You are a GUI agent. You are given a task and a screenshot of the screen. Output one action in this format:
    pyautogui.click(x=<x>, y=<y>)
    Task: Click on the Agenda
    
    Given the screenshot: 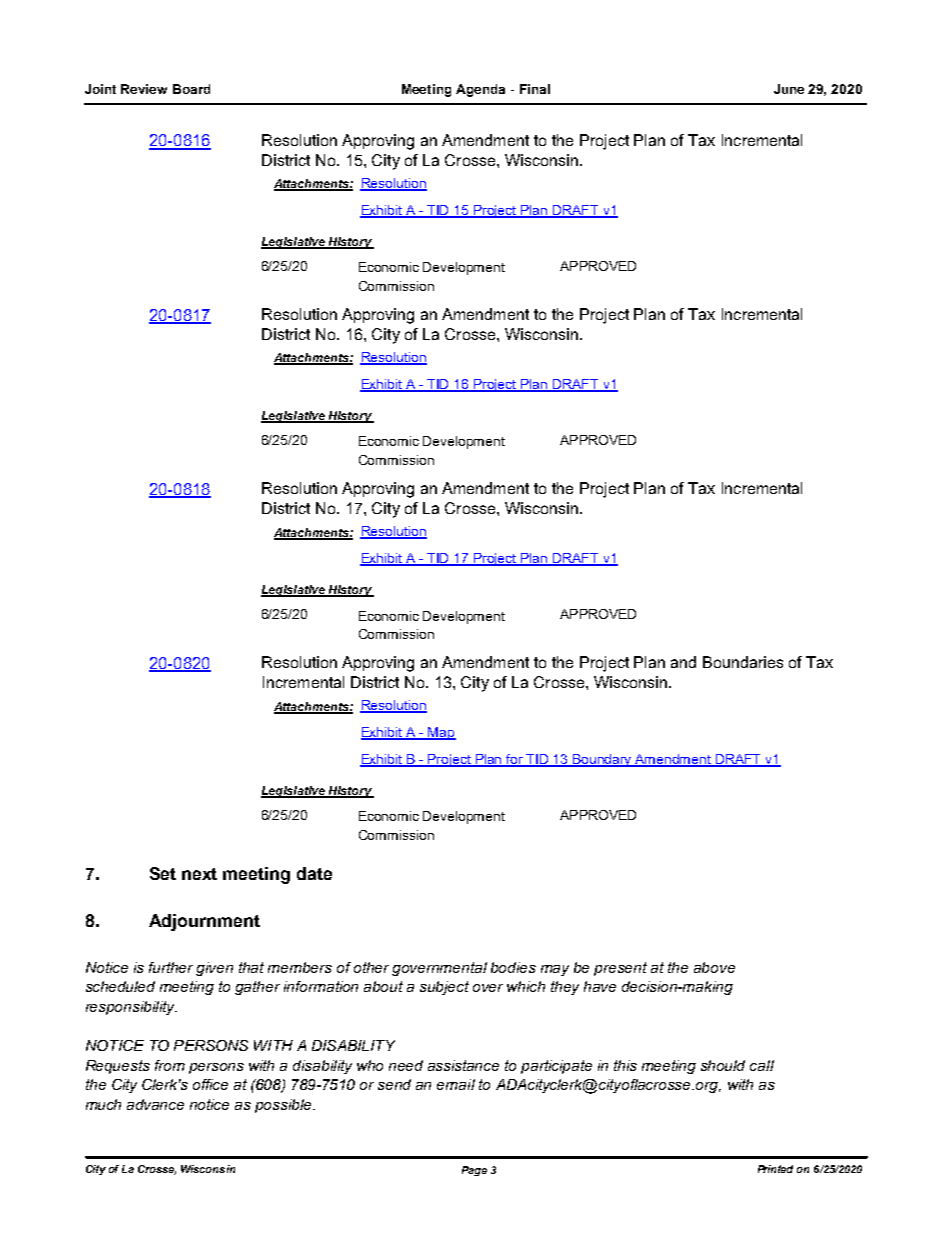 What is the action you would take?
    pyautogui.click(x=480, y=90)
